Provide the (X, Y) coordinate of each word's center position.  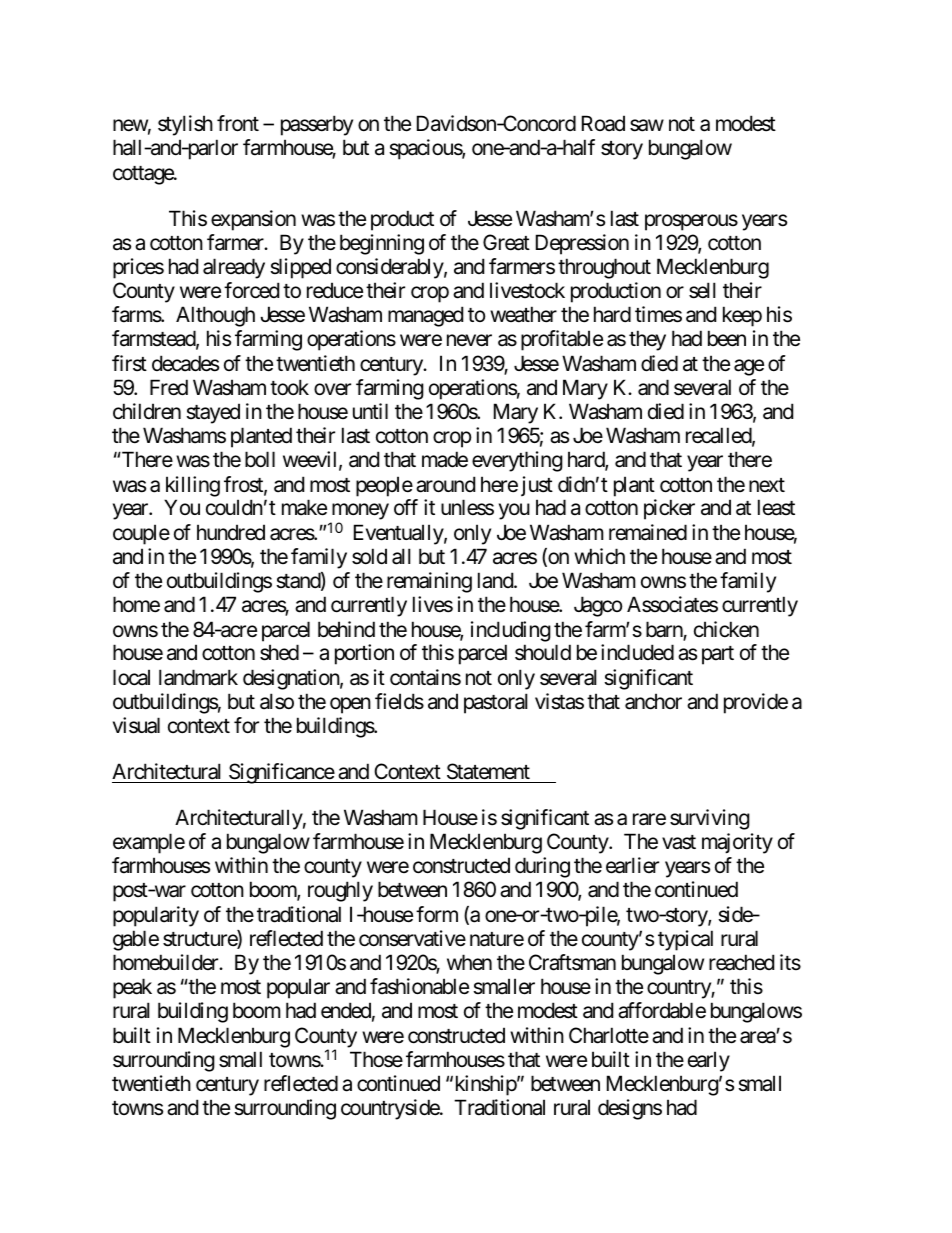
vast (679, 842)
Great (506, 242)
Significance (281, 773)
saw (647, 126)
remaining (429, 582)
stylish (185, 125)
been (727, 338)
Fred (169, 387)
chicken (726, 629)
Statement (488, 771)
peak (132, 988)
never (469, 341)
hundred (231, 532)
